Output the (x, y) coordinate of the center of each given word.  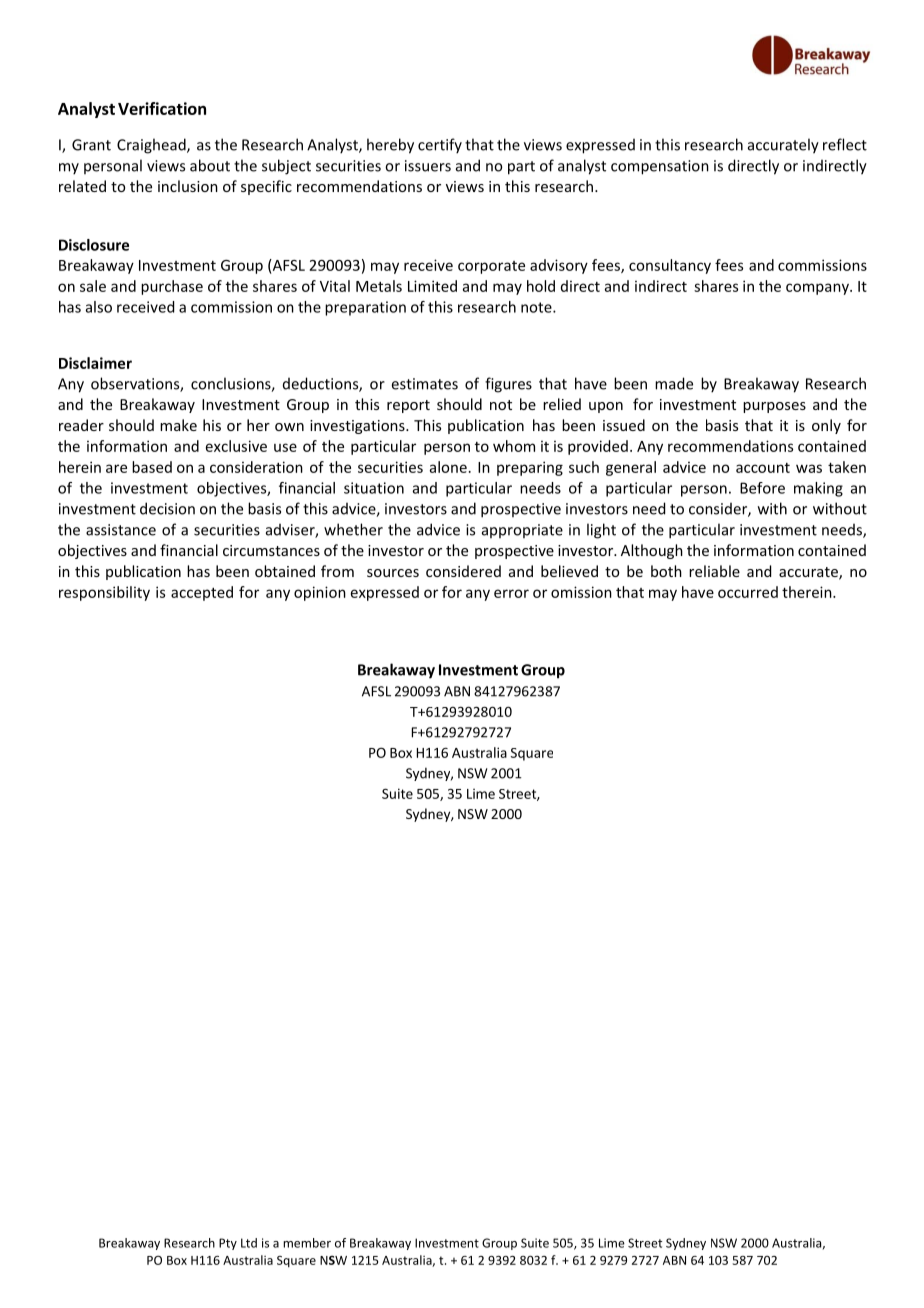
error (511, 593)
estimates (425, 384)
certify (440, 146)
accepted (202, 593)
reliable (714, 571)
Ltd (249, 1243)
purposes (774, 407)
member (307, 1243)
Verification (162, 108)
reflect (845, 144)
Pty (228, 1244)
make (178, 425)
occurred (748, 592)
